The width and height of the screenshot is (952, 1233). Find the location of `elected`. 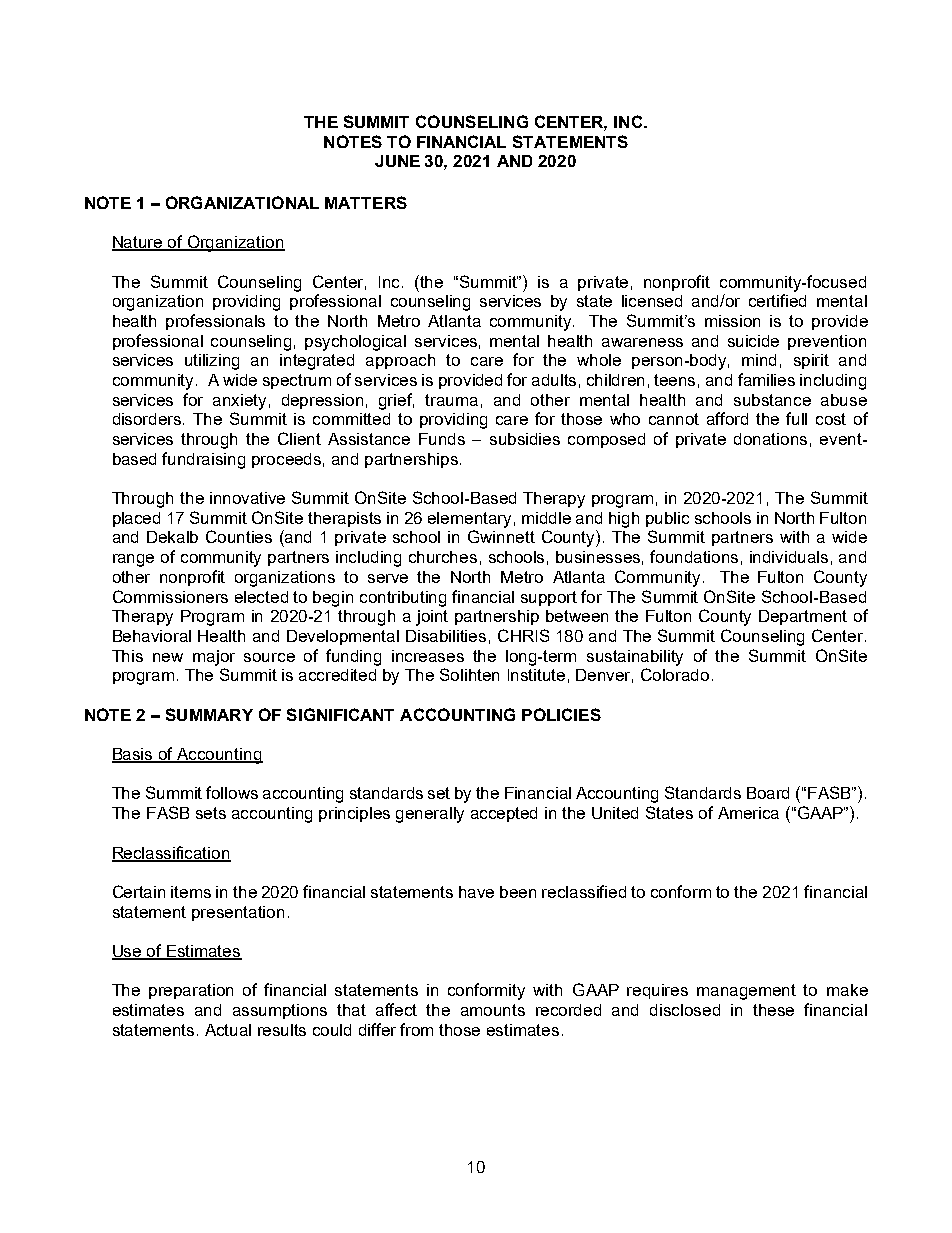

elected is located at coordinates (261, 597).
